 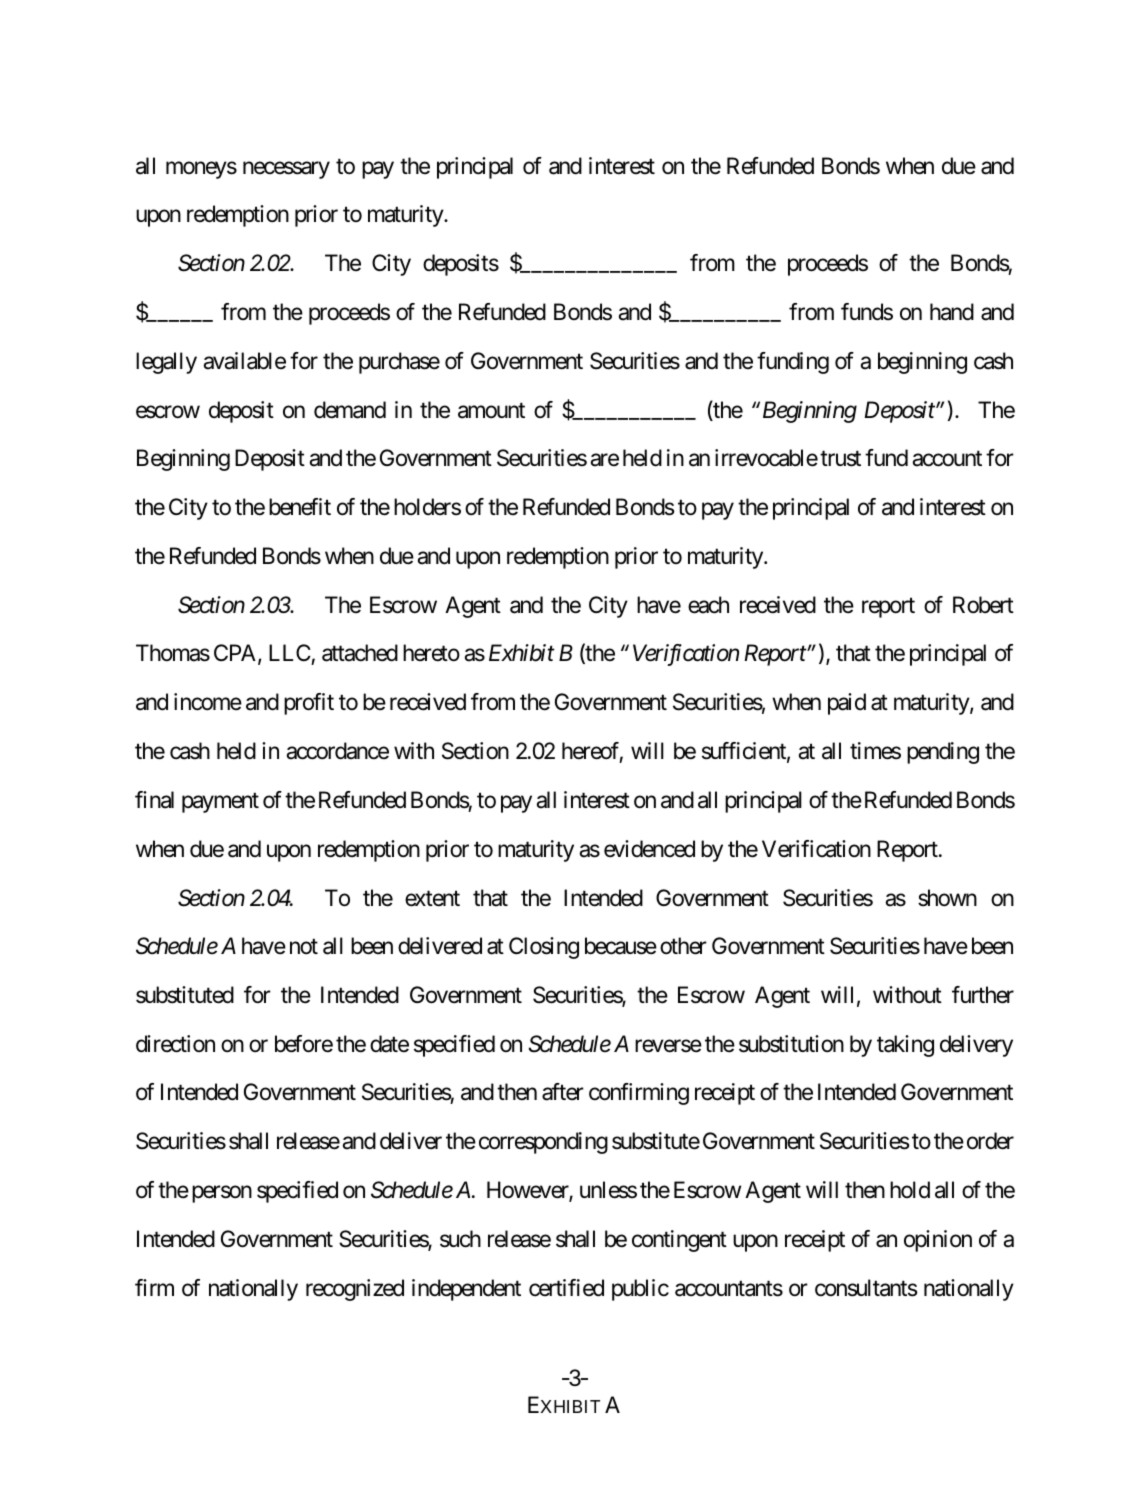 What do you see at coordinates (544, 948) in the screenshot?
I see `Closing` at bounding box center [544, 948].
